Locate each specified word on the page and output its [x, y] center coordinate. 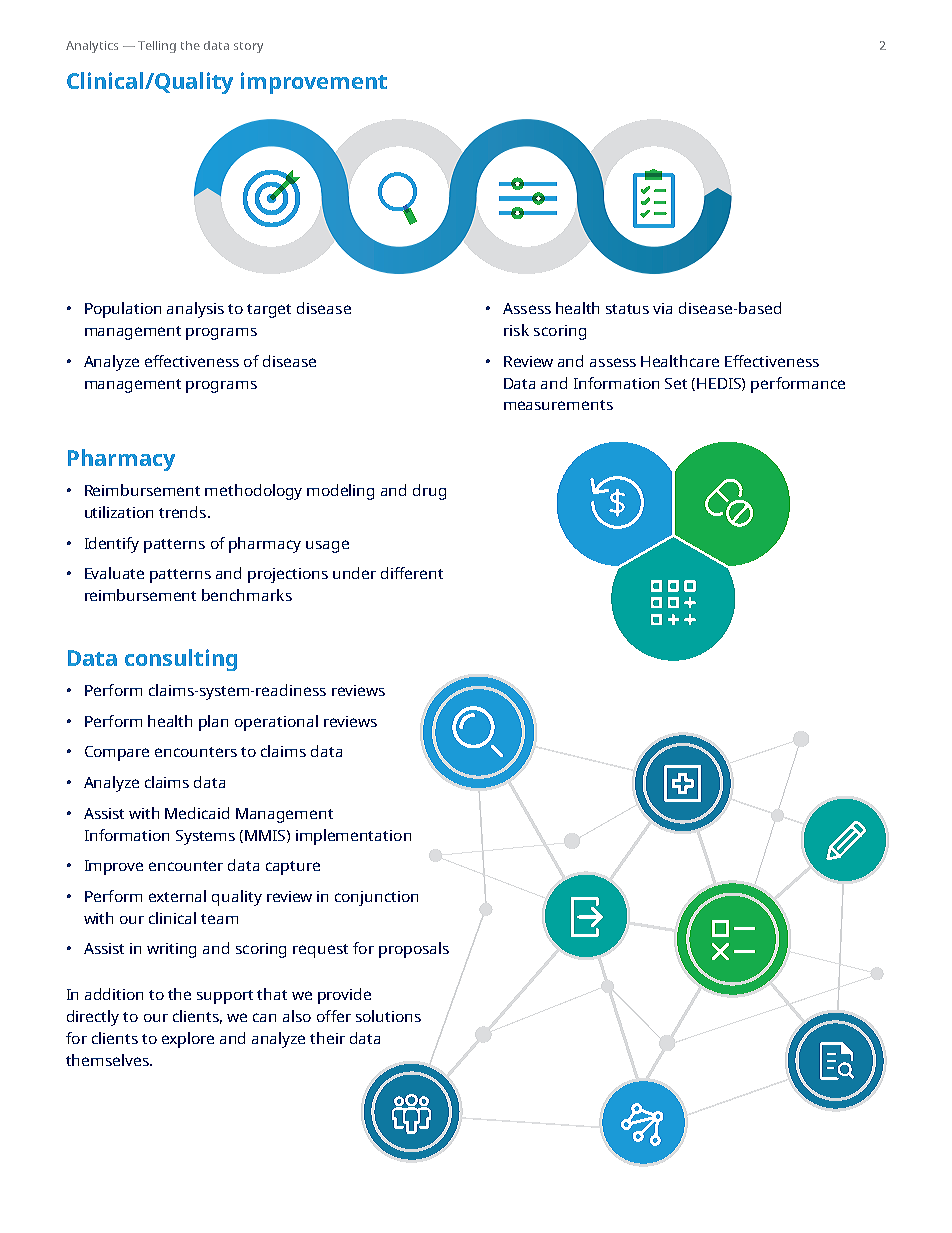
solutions [388, 1016]
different [412, 573]
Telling [157, 47]
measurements [558, 405]
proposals [414, 950]
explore [188, 1040]
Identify [112, 545]
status [627, 309]
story [248, 47]
